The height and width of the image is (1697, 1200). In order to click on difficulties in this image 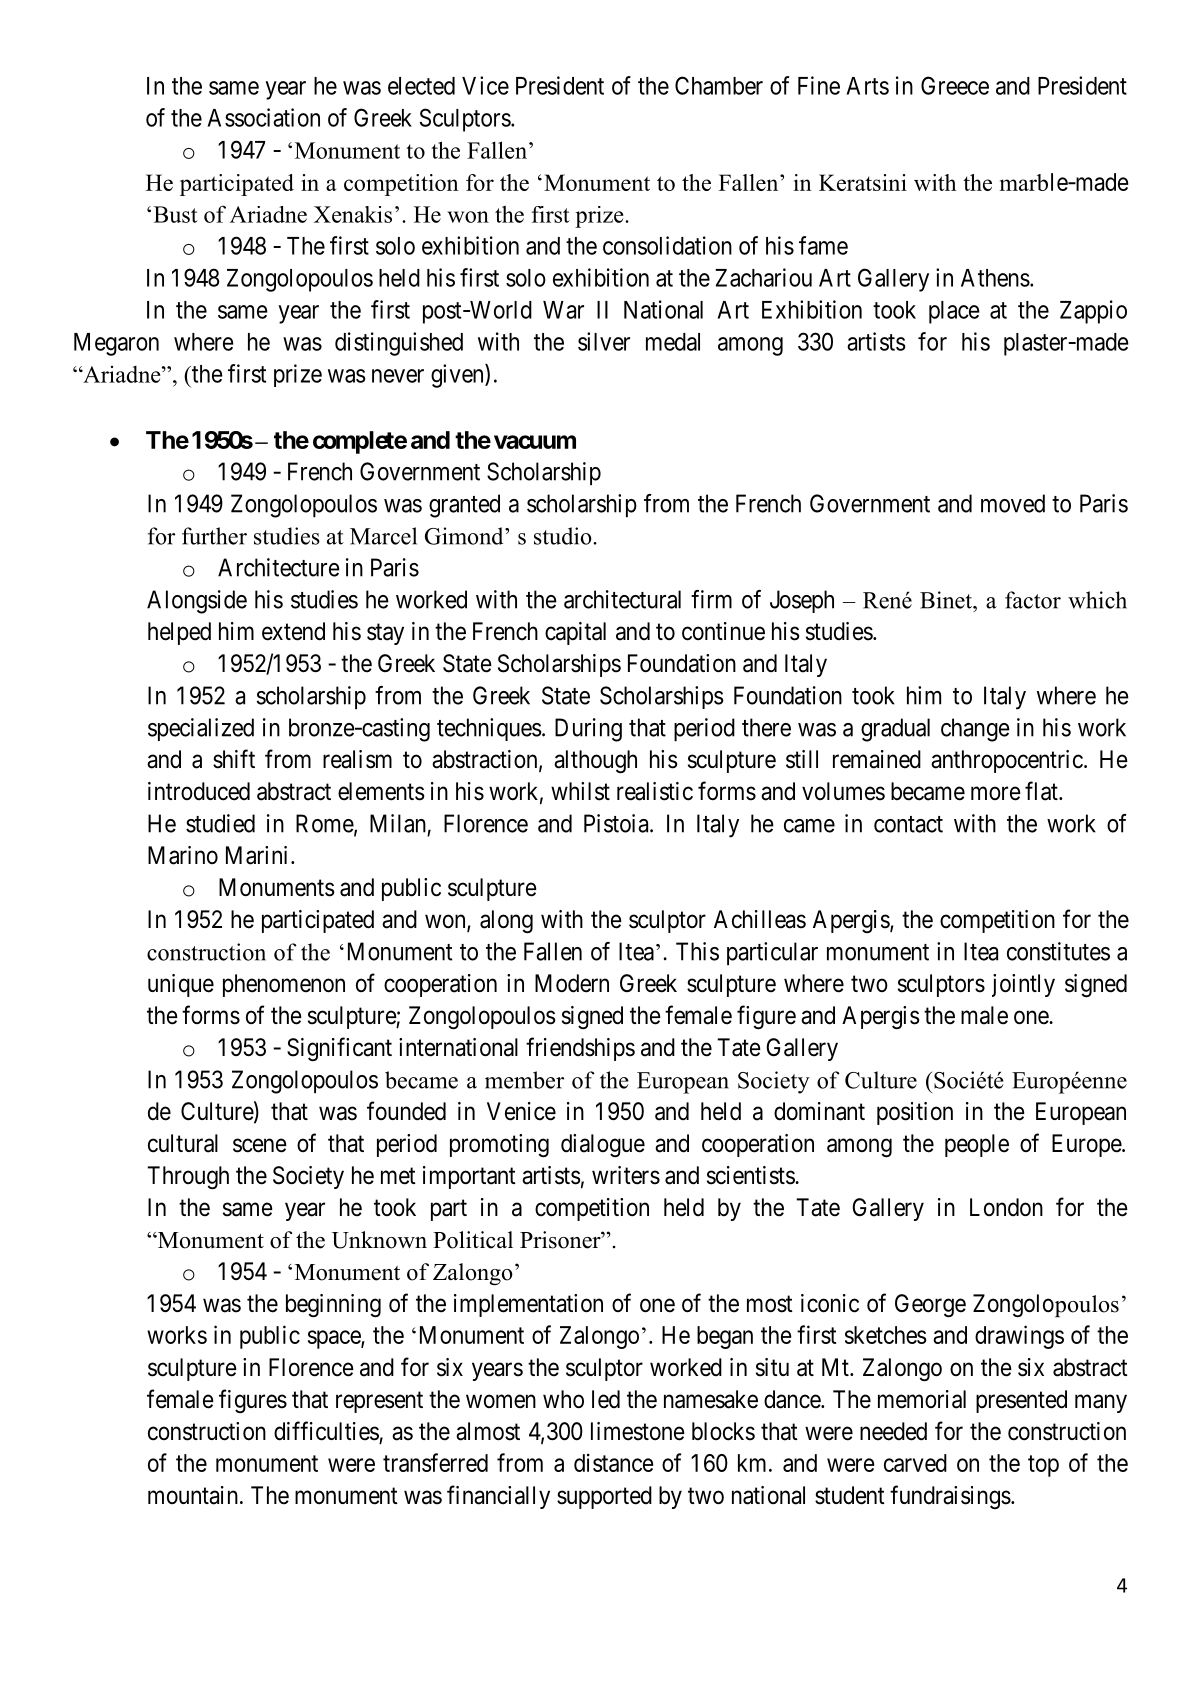, I will do `click(326, 1431)`.
